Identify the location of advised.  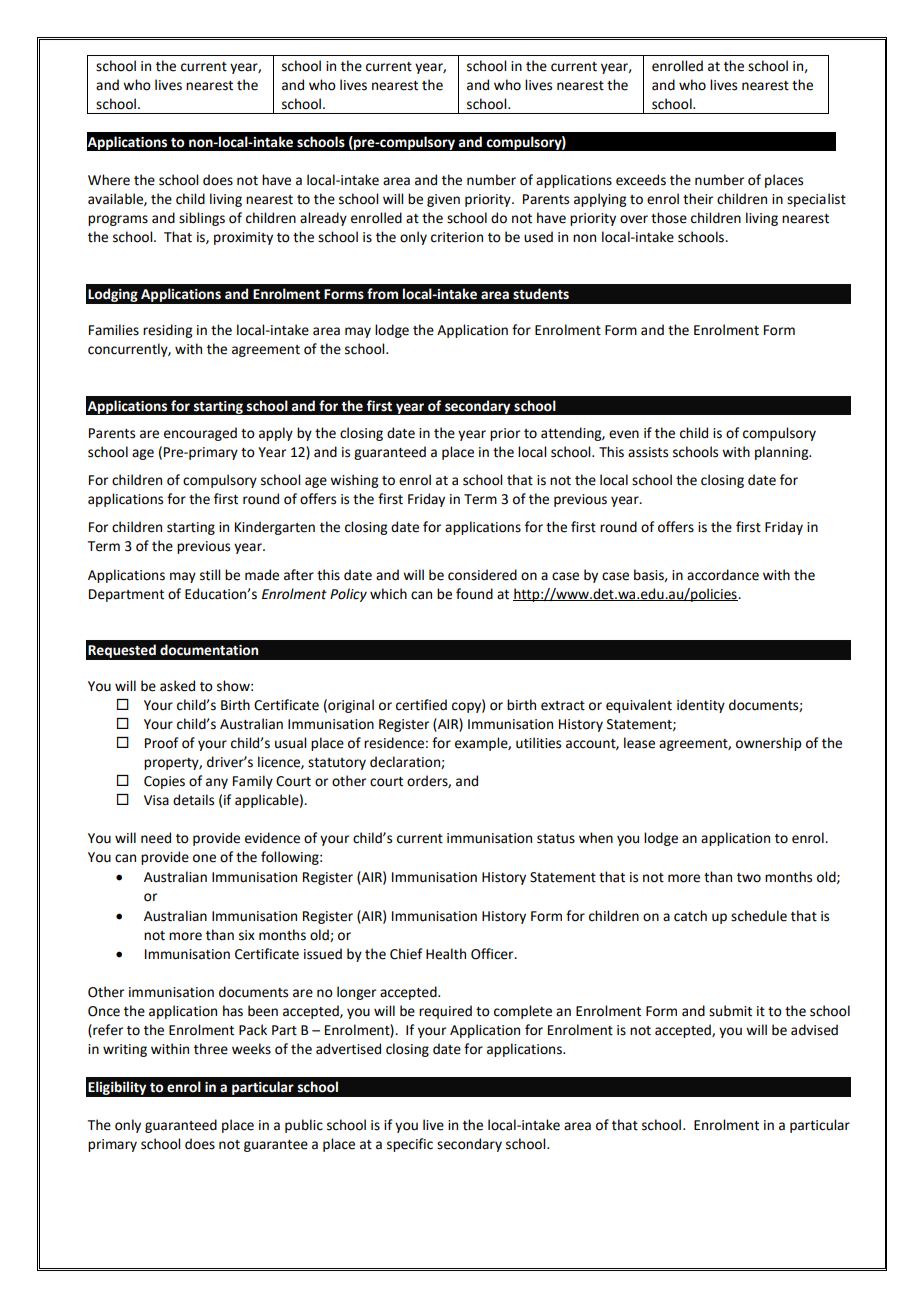
(814, 1030).
